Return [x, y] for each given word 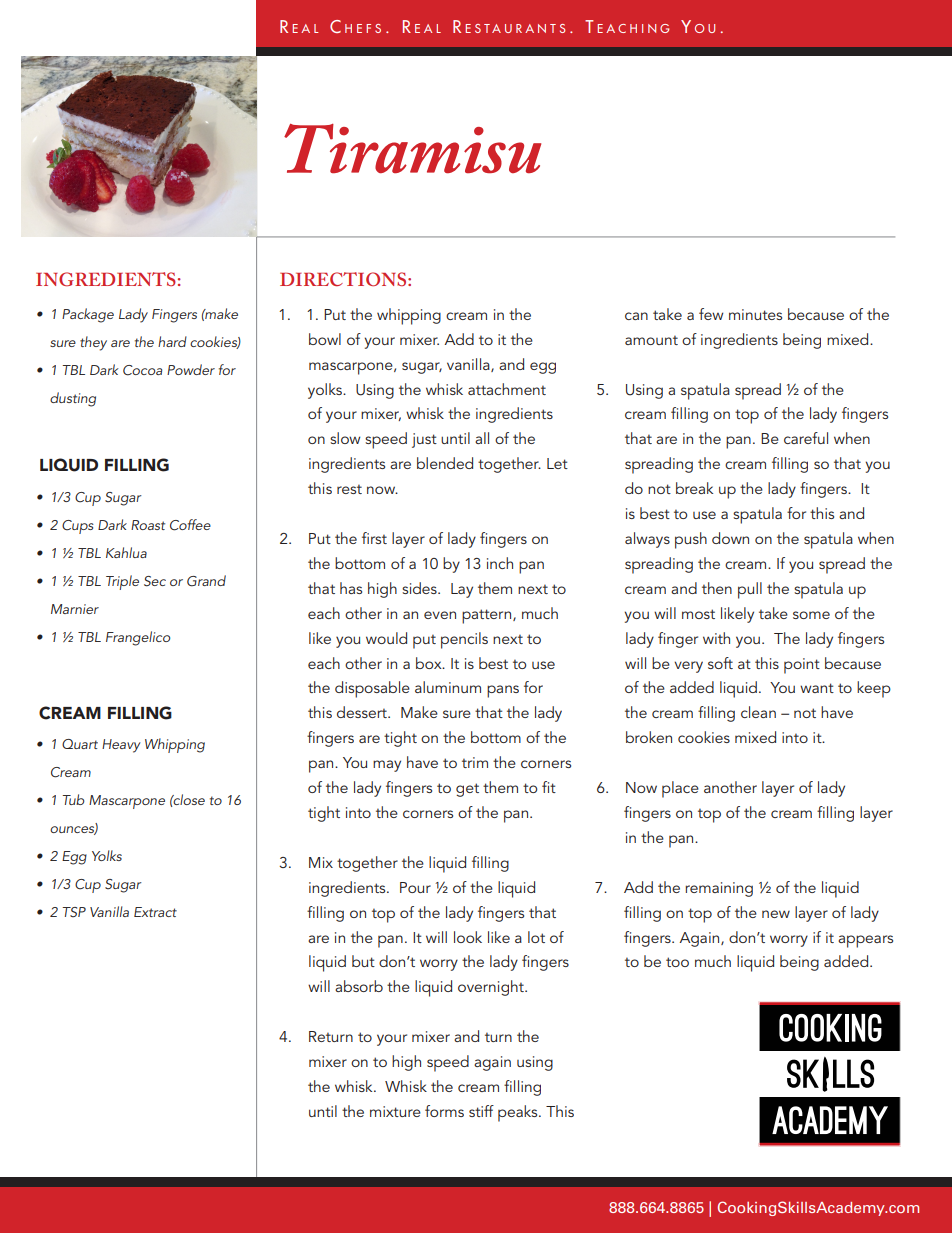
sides [420, 588]
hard [172, 341]
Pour [415, 887]
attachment [507, 389]
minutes [755, 314]
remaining [719, 889]
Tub [73, 799]
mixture [395, 1111]
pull [750, 590]
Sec [155, 581]
